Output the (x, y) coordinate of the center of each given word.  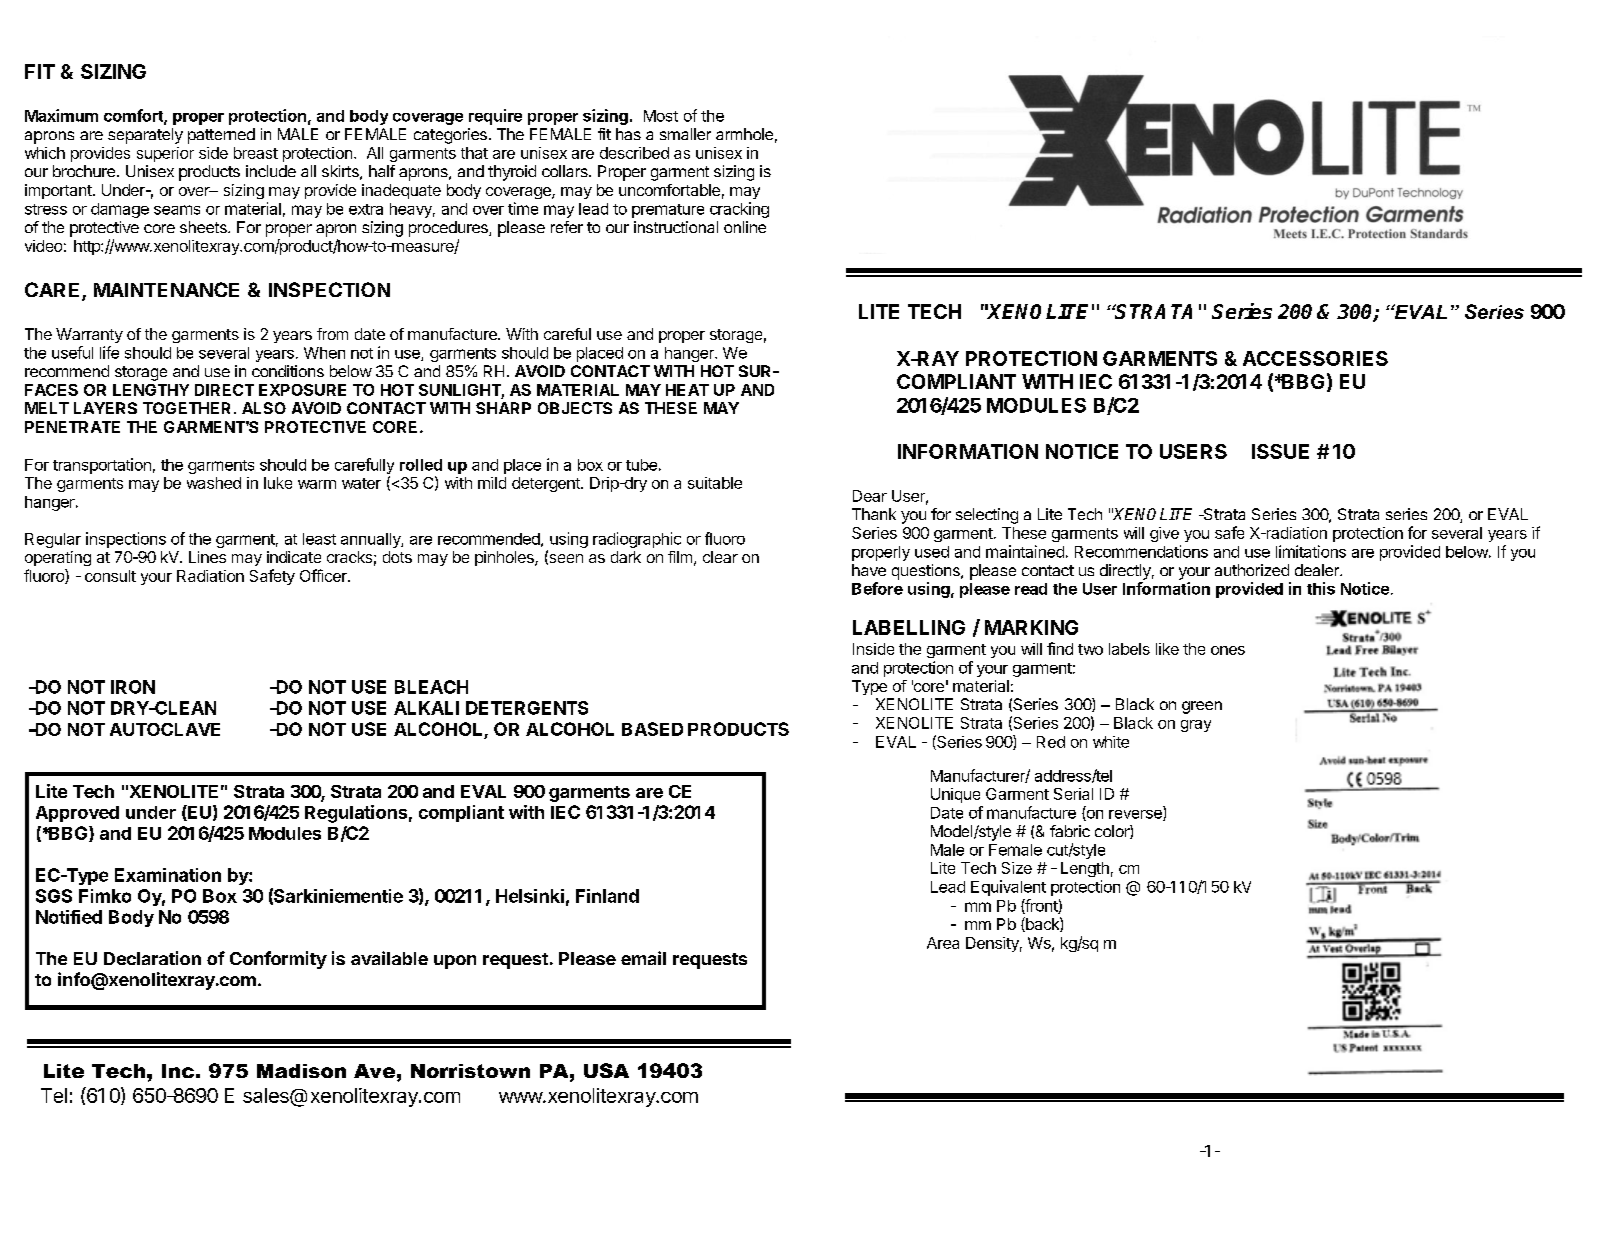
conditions (288, 371)
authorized (1252, 570)
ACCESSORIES (1315, 358)
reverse (1136, 815)
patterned (221, 136)
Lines (207, 557)
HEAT (687, 390)
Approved (77, 814)
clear (720, 557)
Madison (301, 1071)
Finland (607, 896)
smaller (685, 134)
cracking (739, 210)
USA (606, 1070)
